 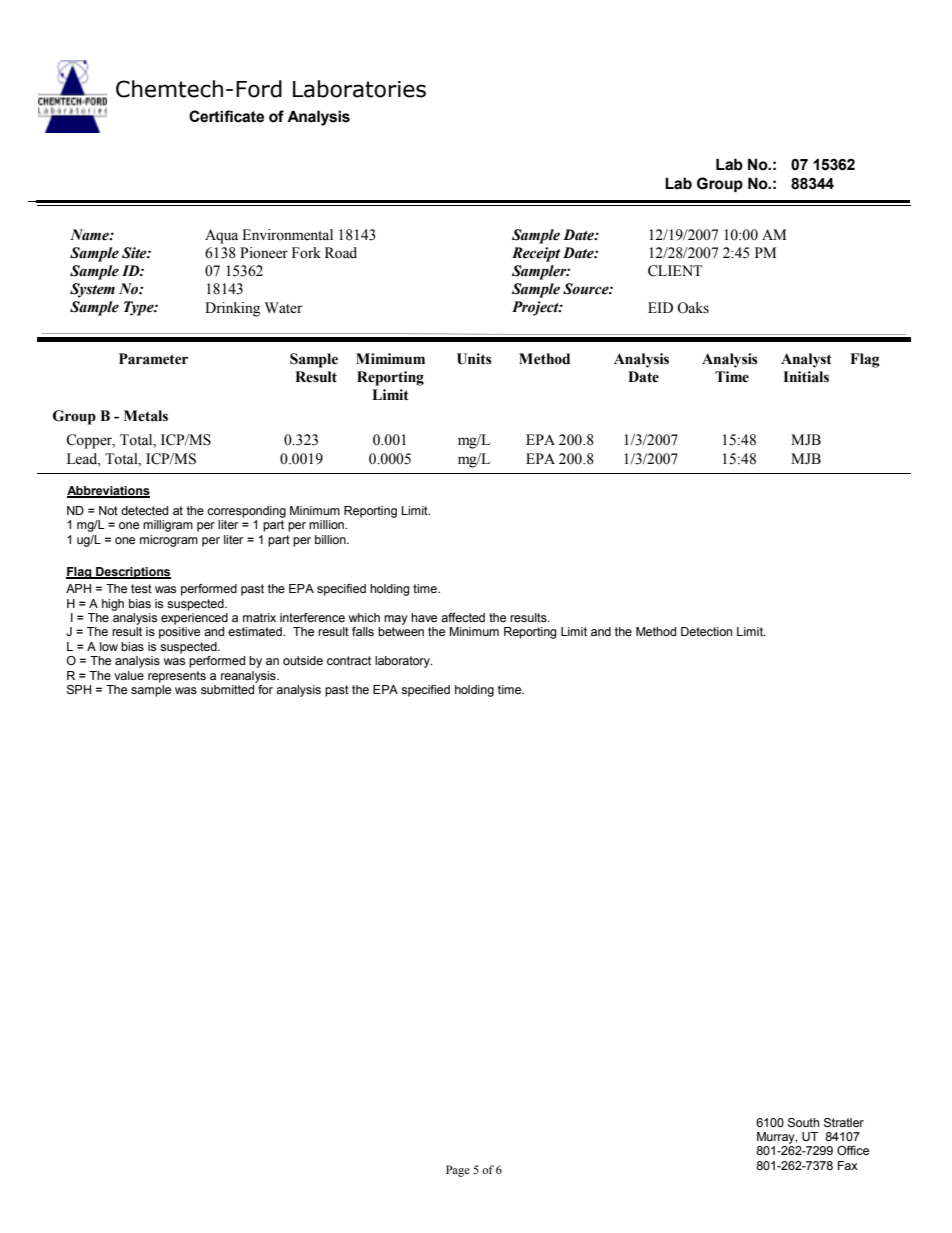 What do you see at coordinates (403, 662) in the image?
I see `laboratory` at bounding box center [403, 662].
